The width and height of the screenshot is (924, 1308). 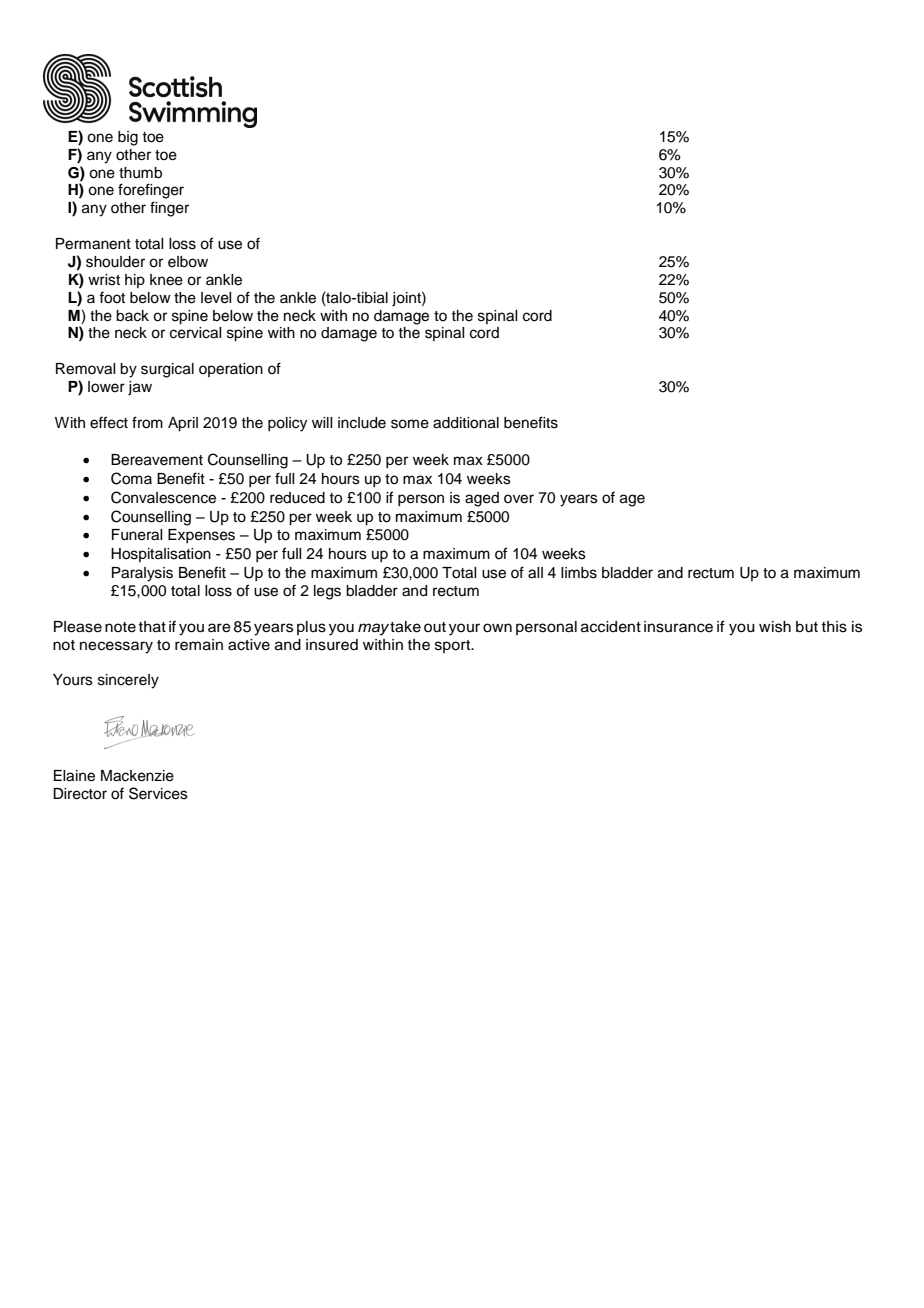 I want to click on wish, so click(x=775, y=627).
